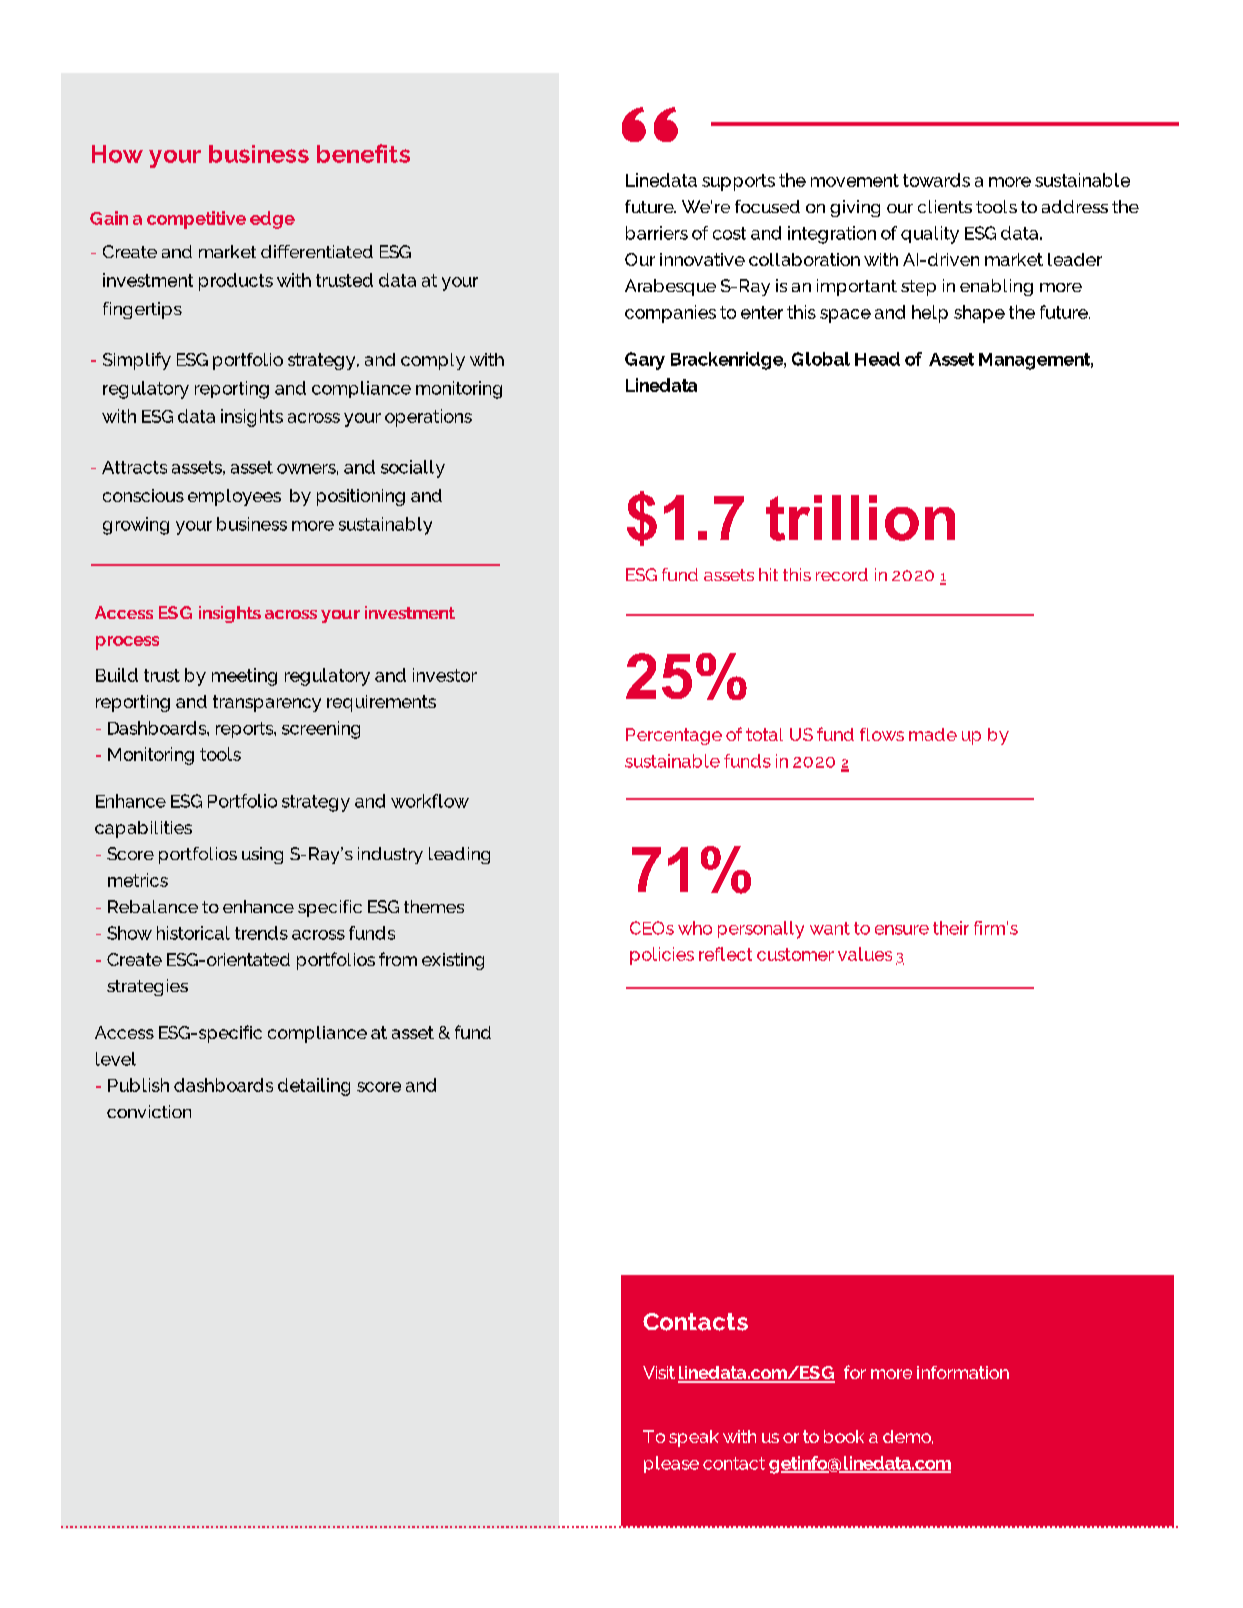  Describe the element at coordinates (936, 180) in the screenshot. I see `towards` at that location.
